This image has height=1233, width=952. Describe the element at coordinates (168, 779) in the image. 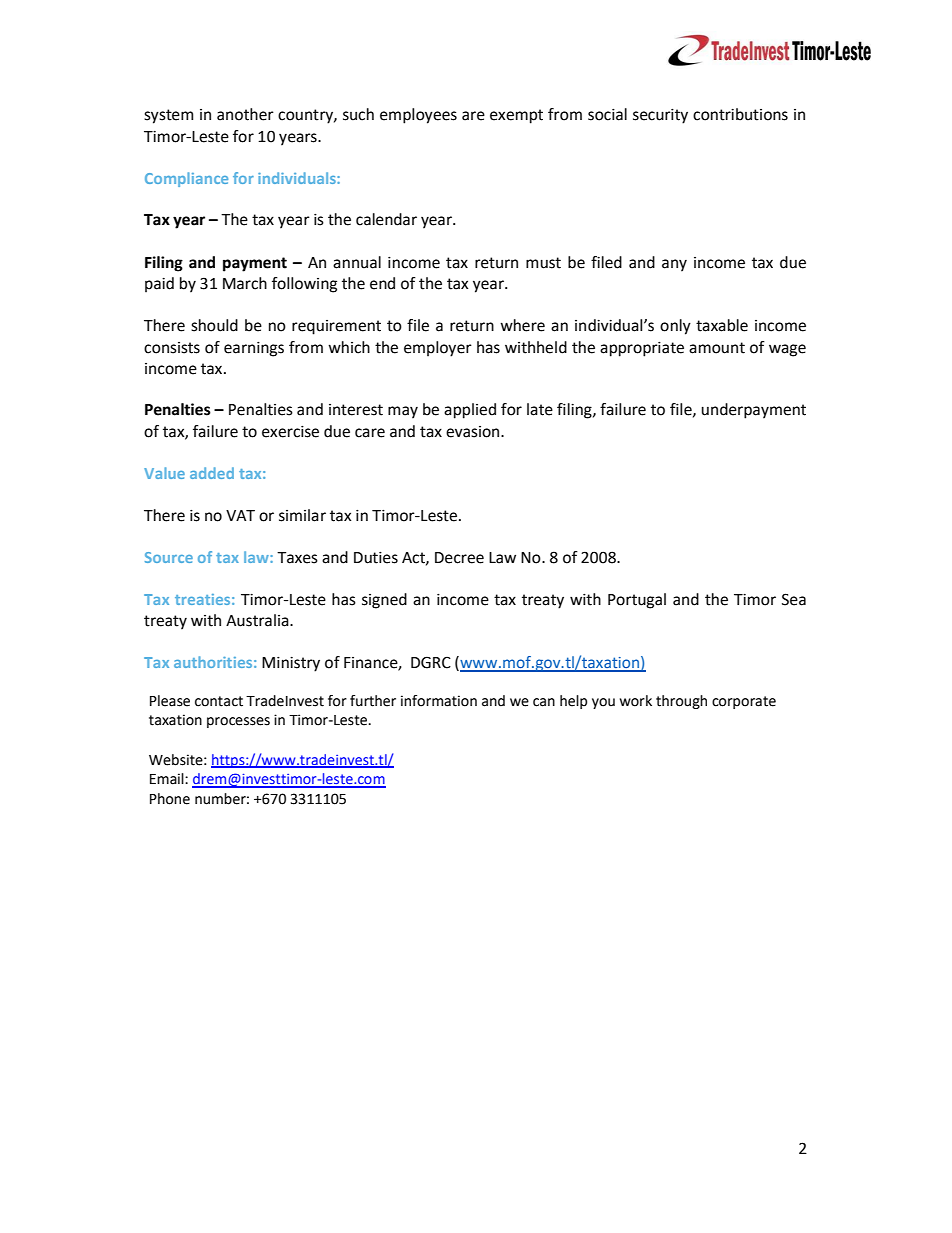

I see `Email` at that location.
